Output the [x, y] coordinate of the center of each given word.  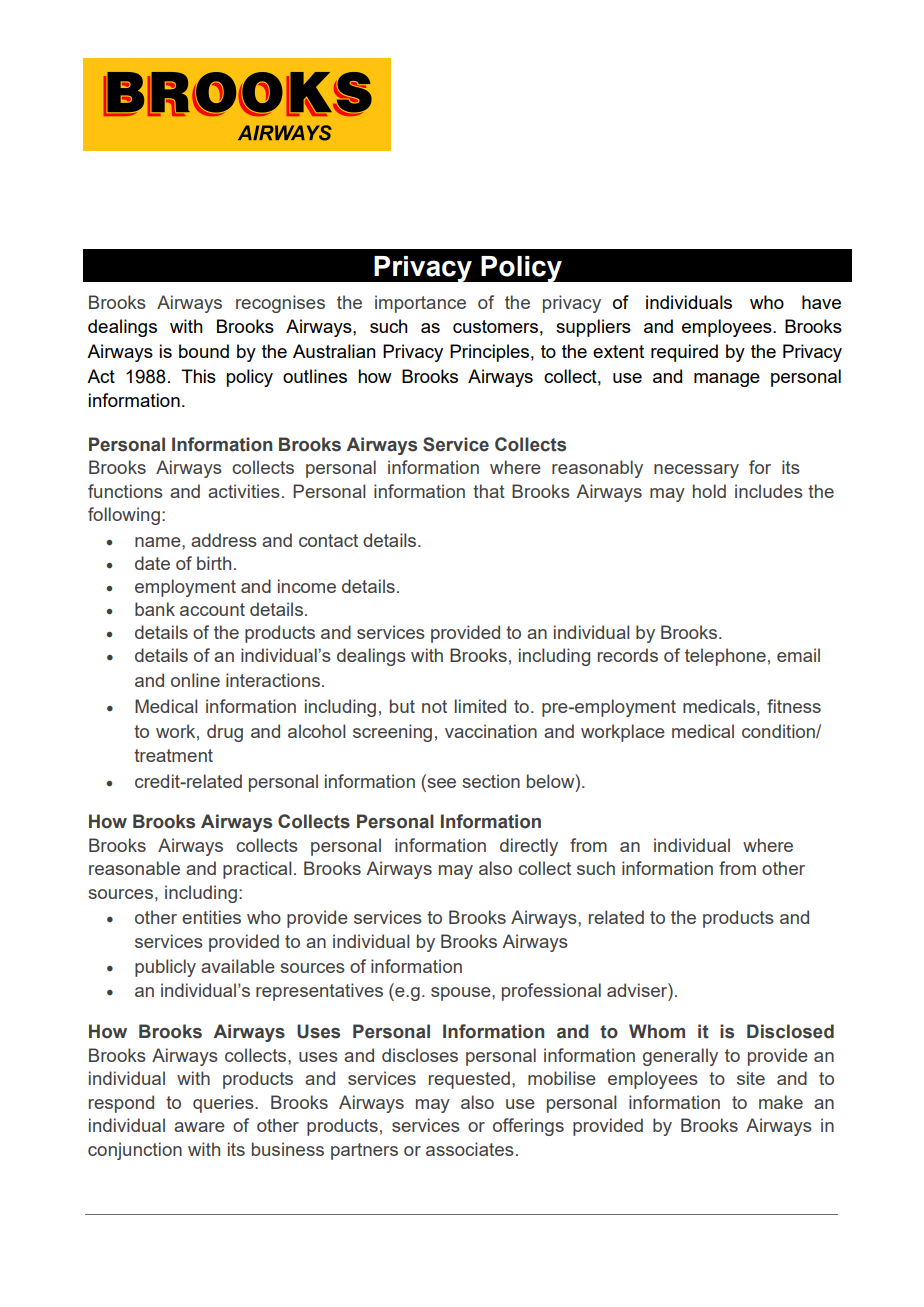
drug [225, 733]
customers [495, 326]
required [684, 353]
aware [199, 1127]
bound [204, 351]
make [781, 1102]
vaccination [491, 731]
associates [470, 1149]
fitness [794, 706]
